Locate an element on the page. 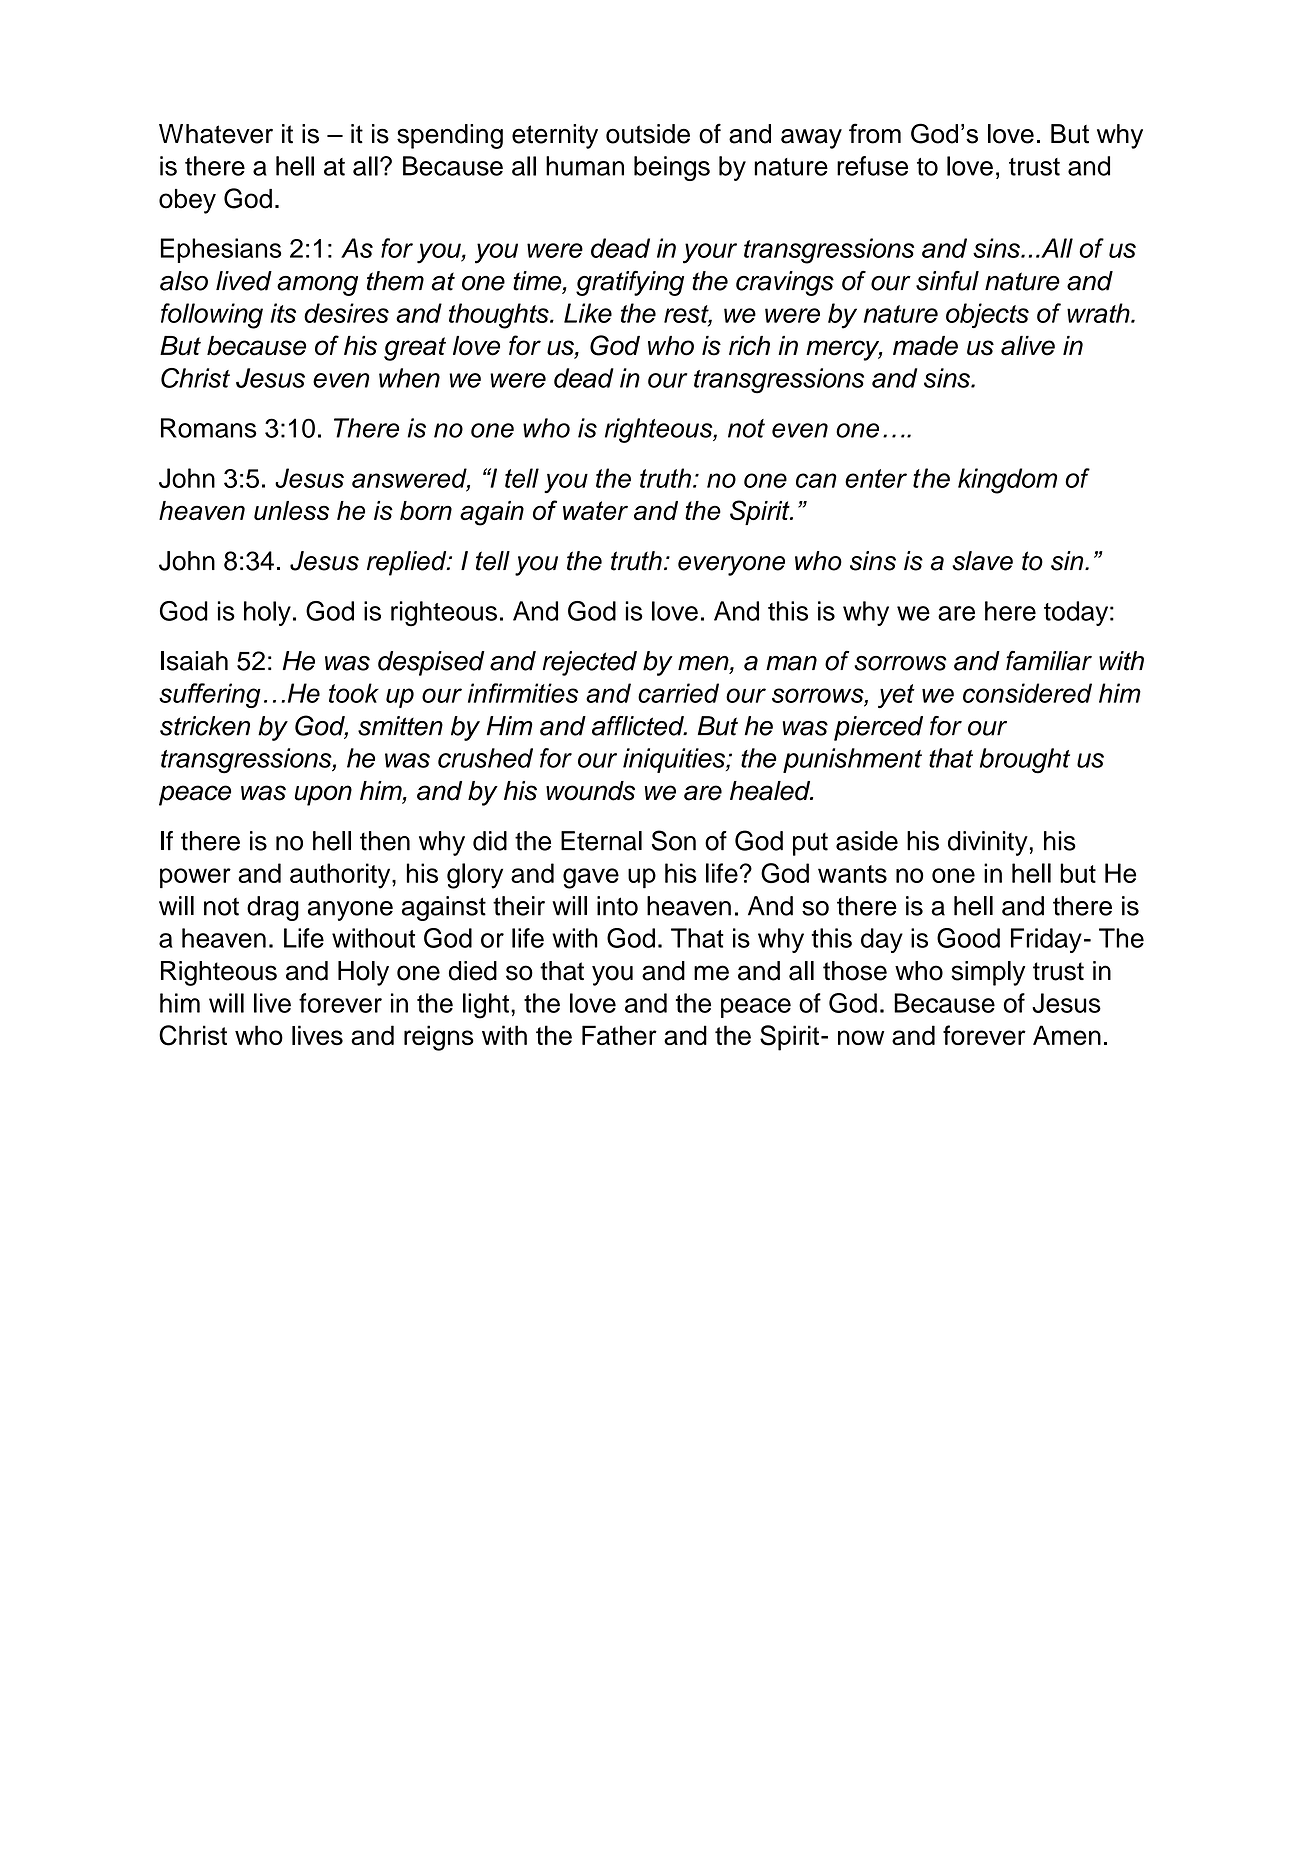 This image has height=1855, width=1311. Whatever is located at coordinates (216, 134).
